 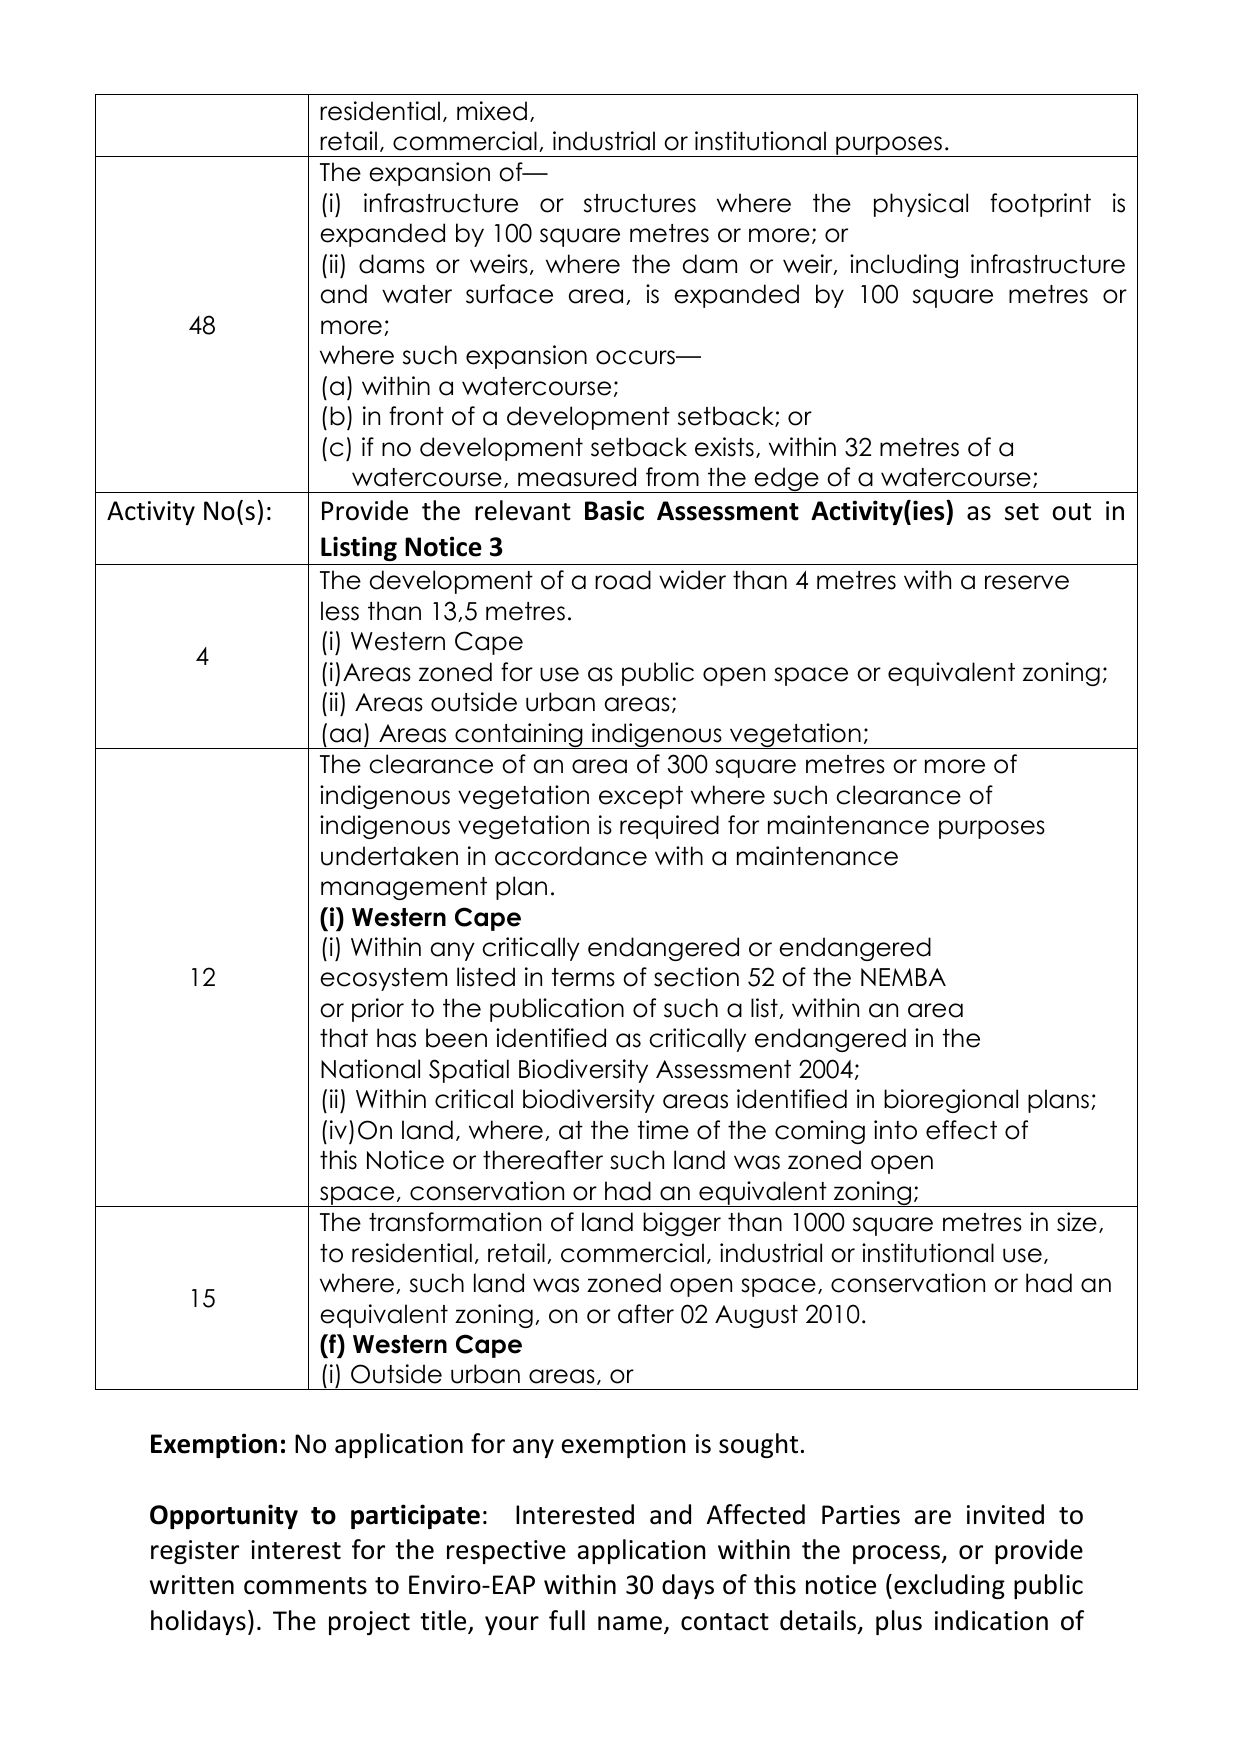 I want to click on required, so click(x=669, y=827).
